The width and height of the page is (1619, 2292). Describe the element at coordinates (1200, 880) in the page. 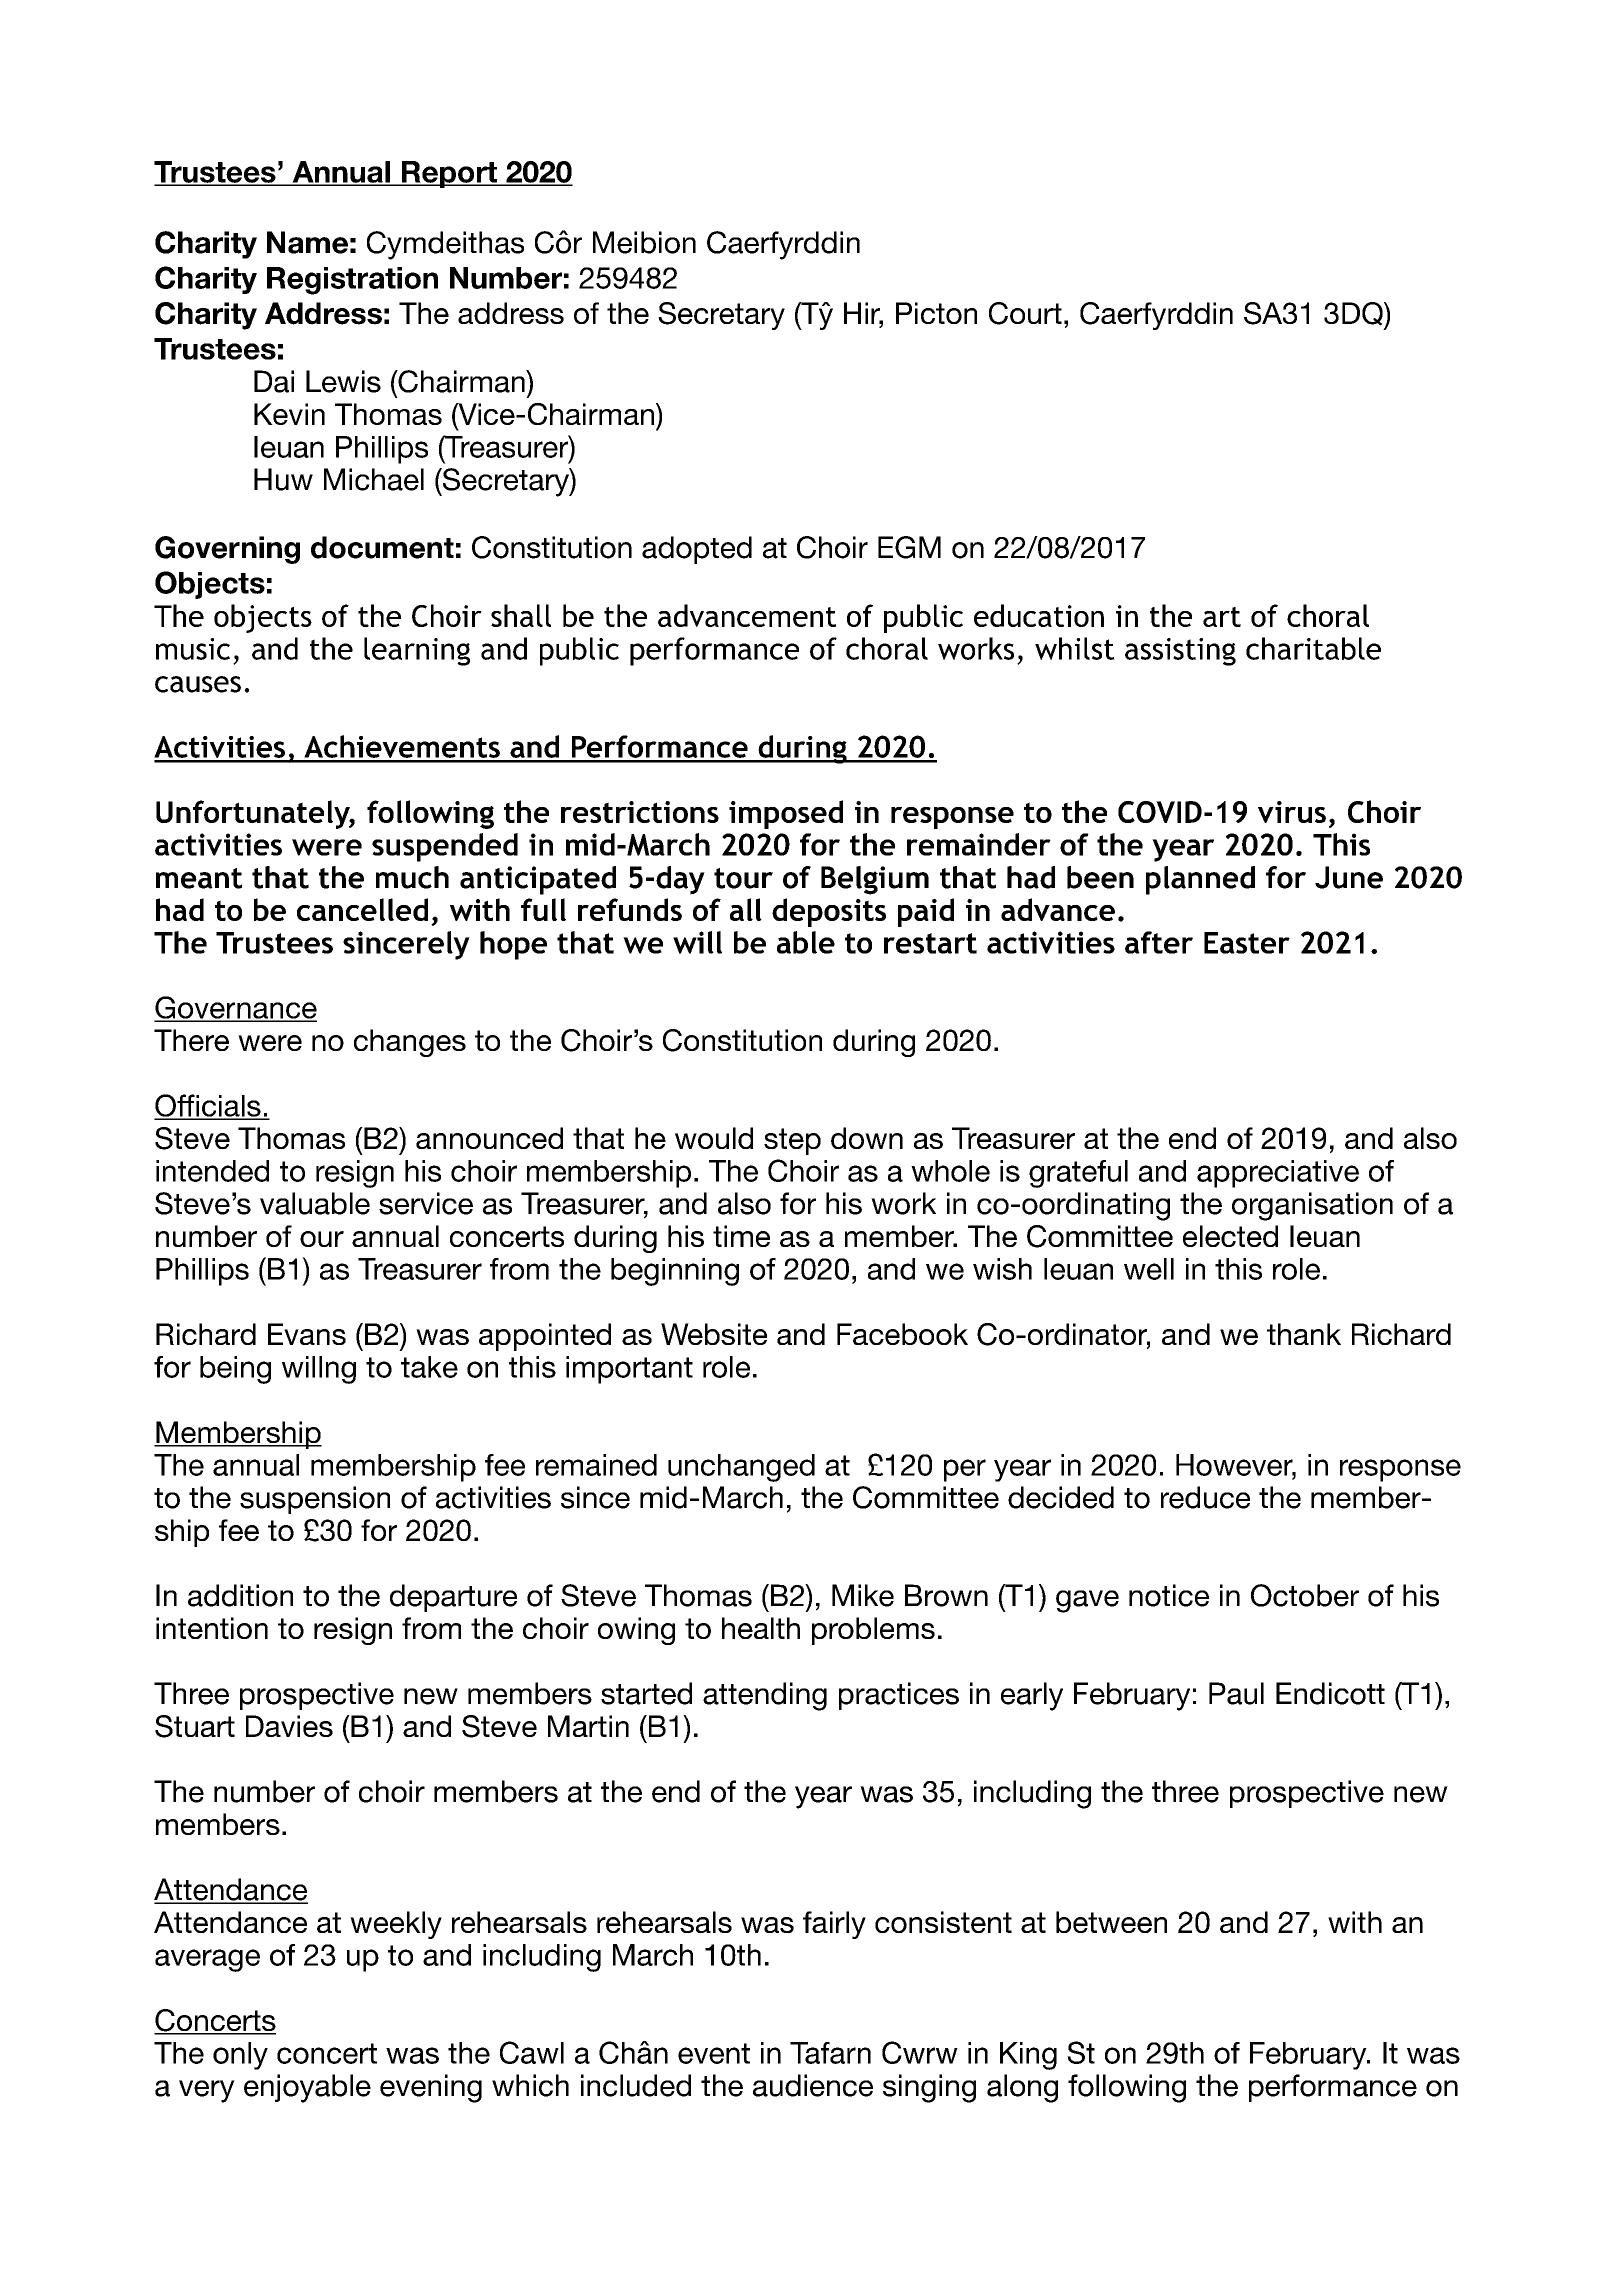

I see `planned` at that location.
